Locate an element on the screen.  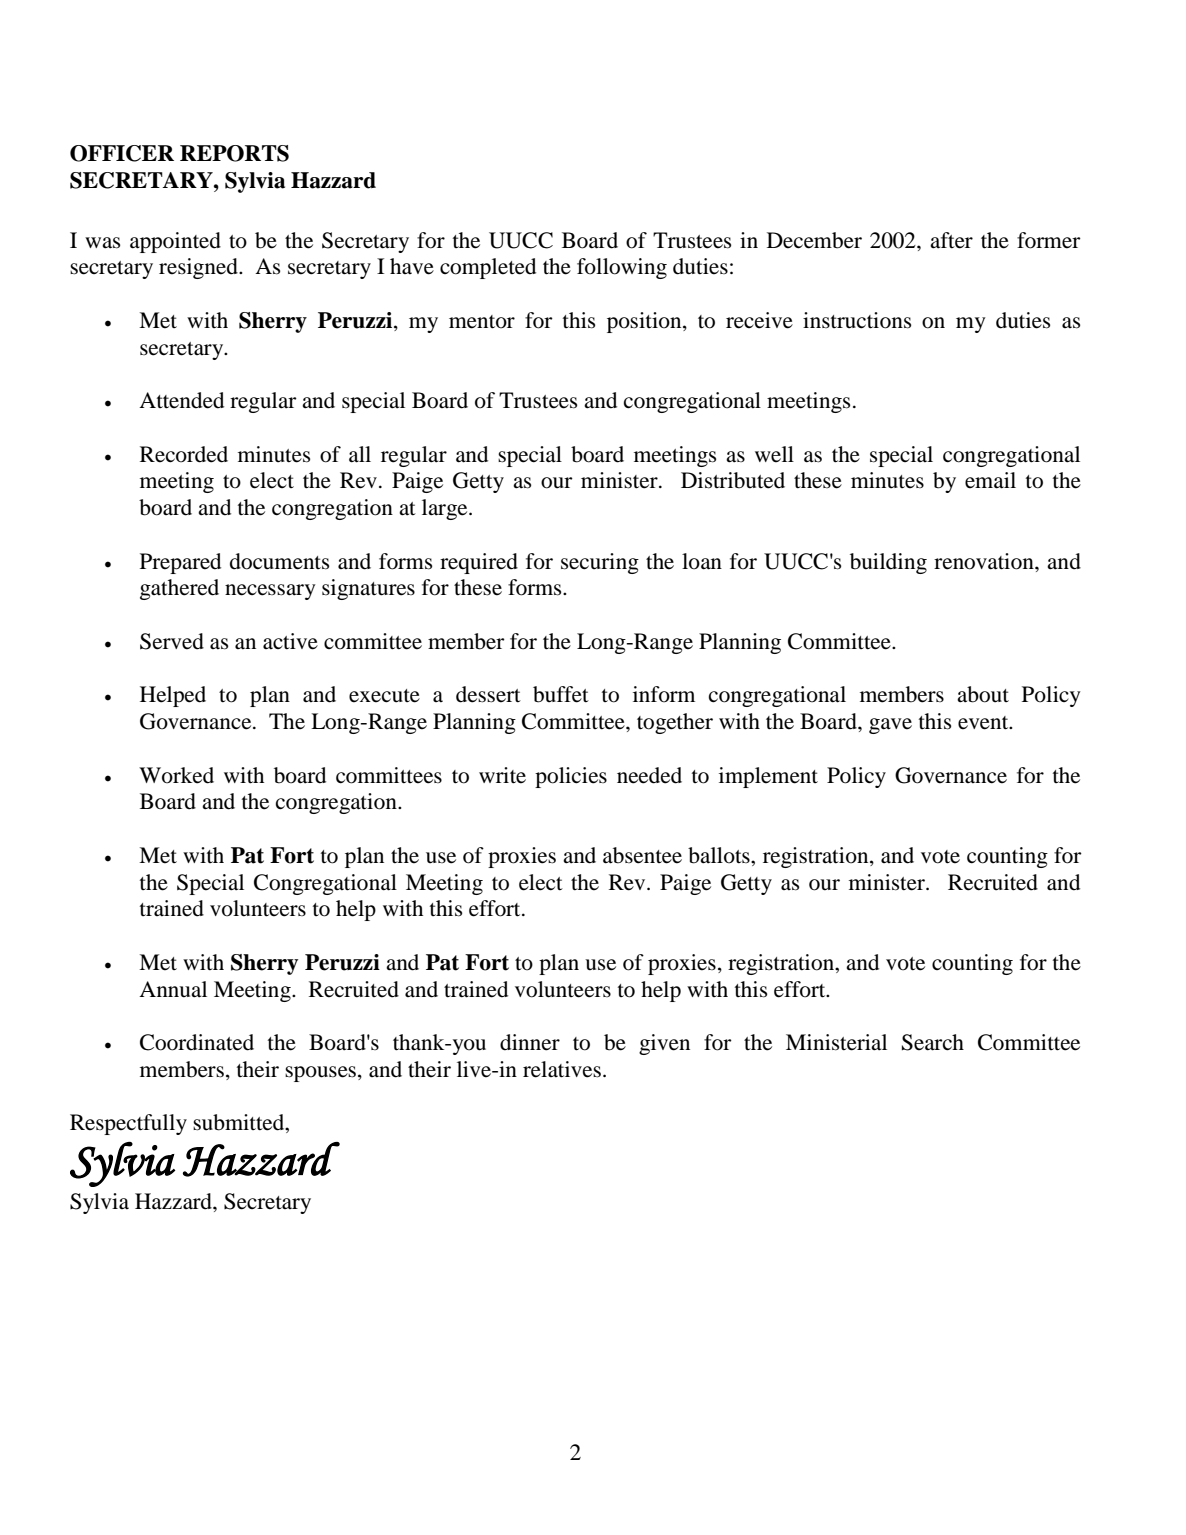
Attended is located at coordinates (181, 400).
